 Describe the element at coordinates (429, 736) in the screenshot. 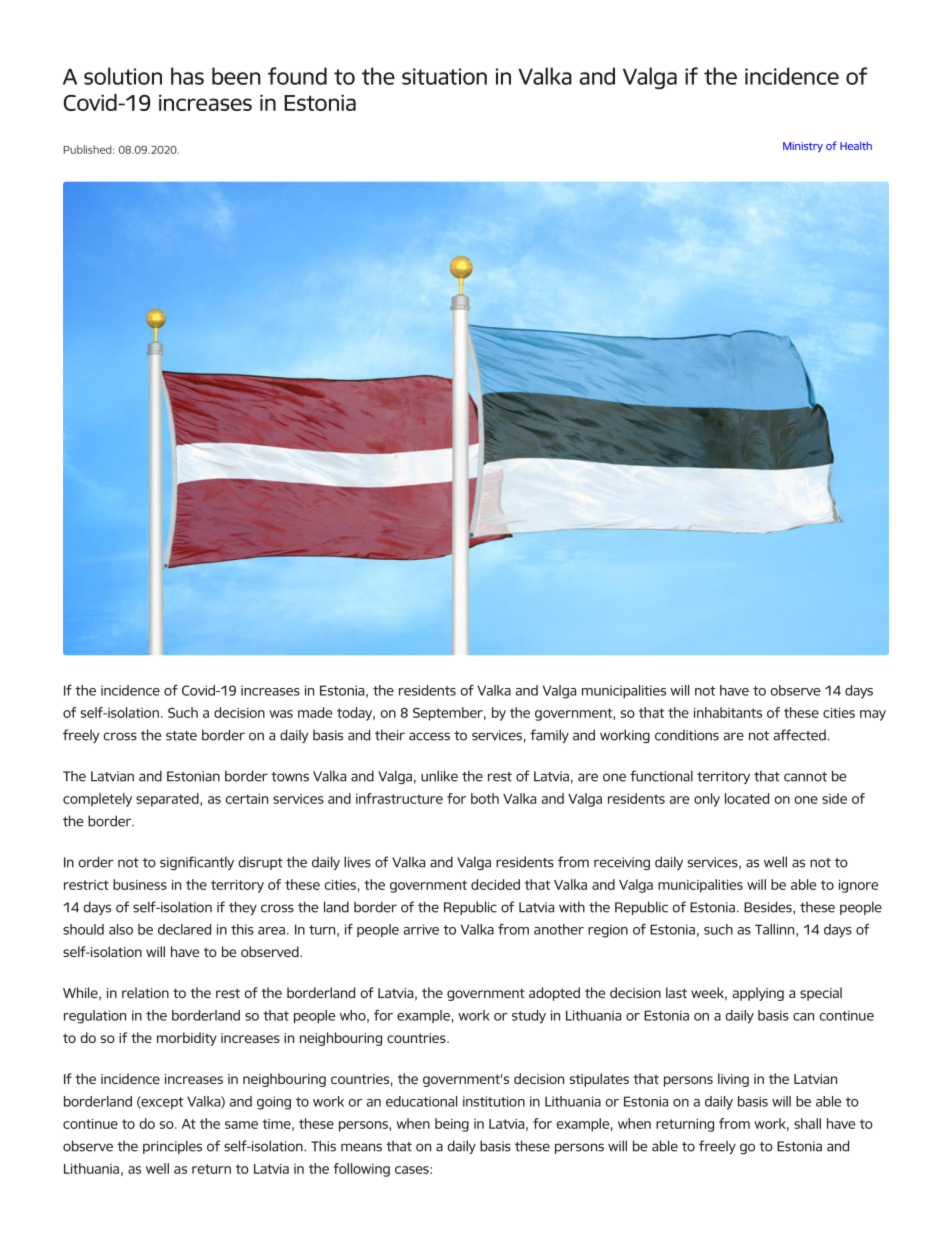

I see `access` at that location.
